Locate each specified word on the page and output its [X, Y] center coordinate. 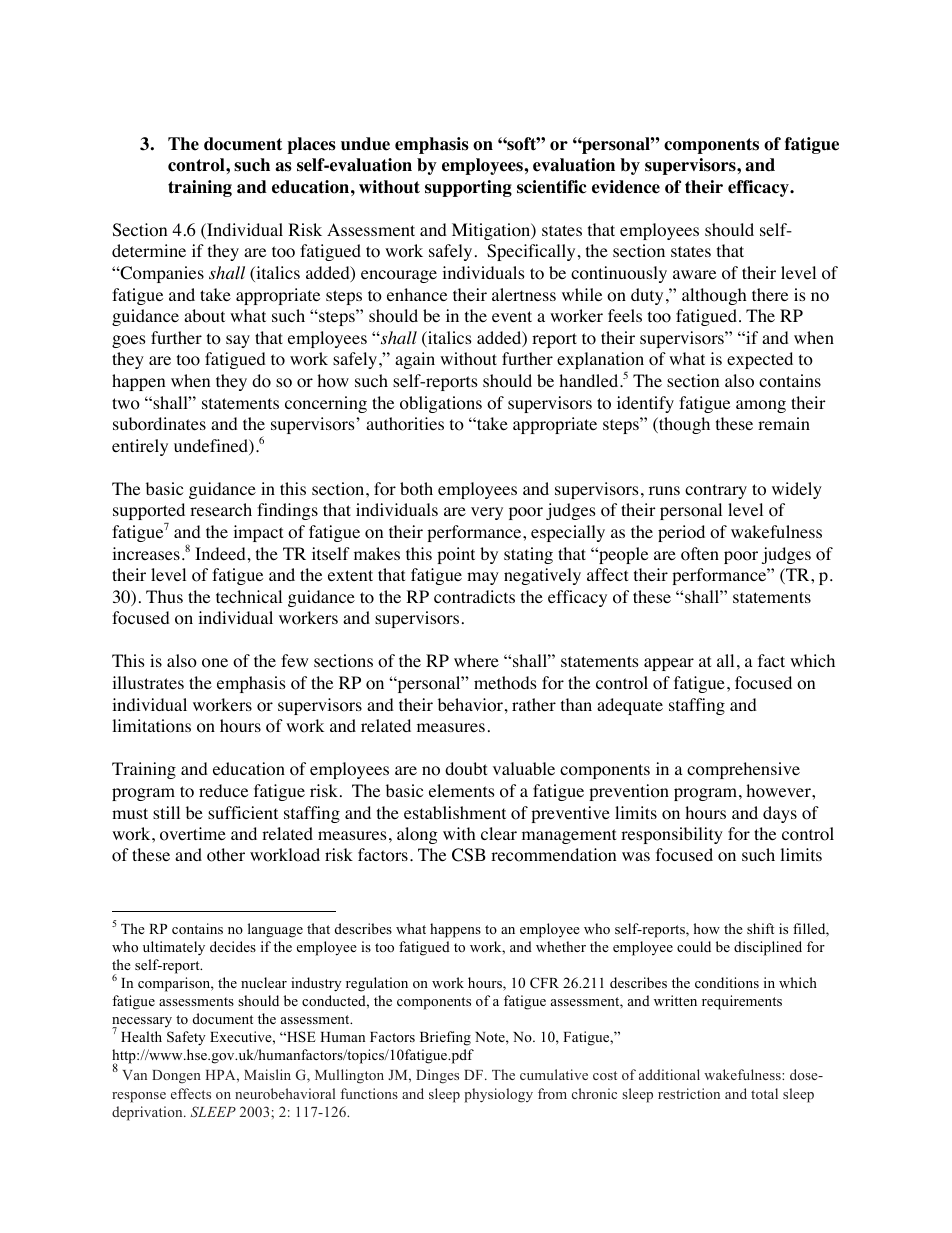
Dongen [176, 1077]
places [311, 145]
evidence [626, 187]
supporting [468, 188]
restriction [689, 1093]
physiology [498, 1095]
